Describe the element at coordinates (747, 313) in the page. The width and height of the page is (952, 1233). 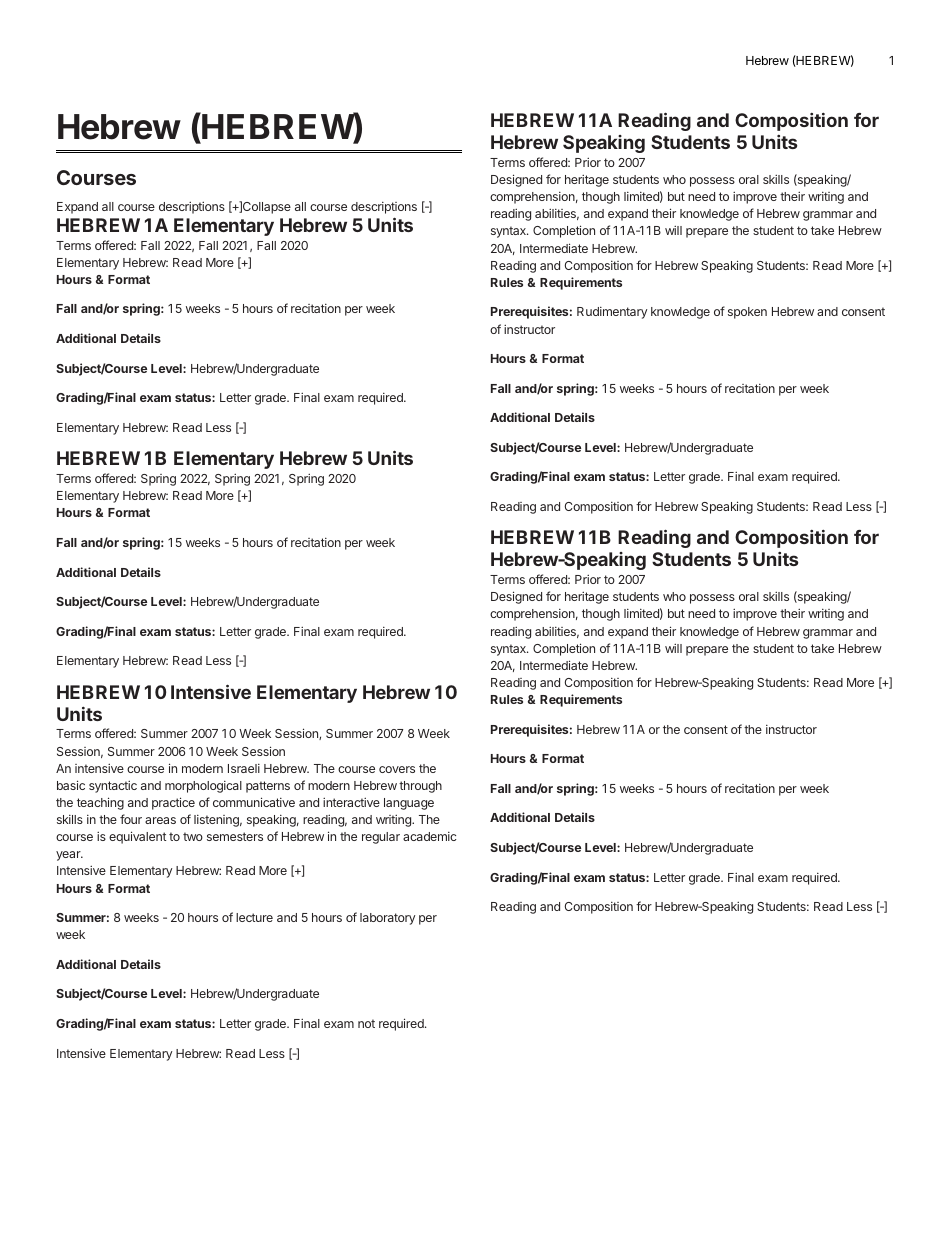
I see `spoken` at that location.
